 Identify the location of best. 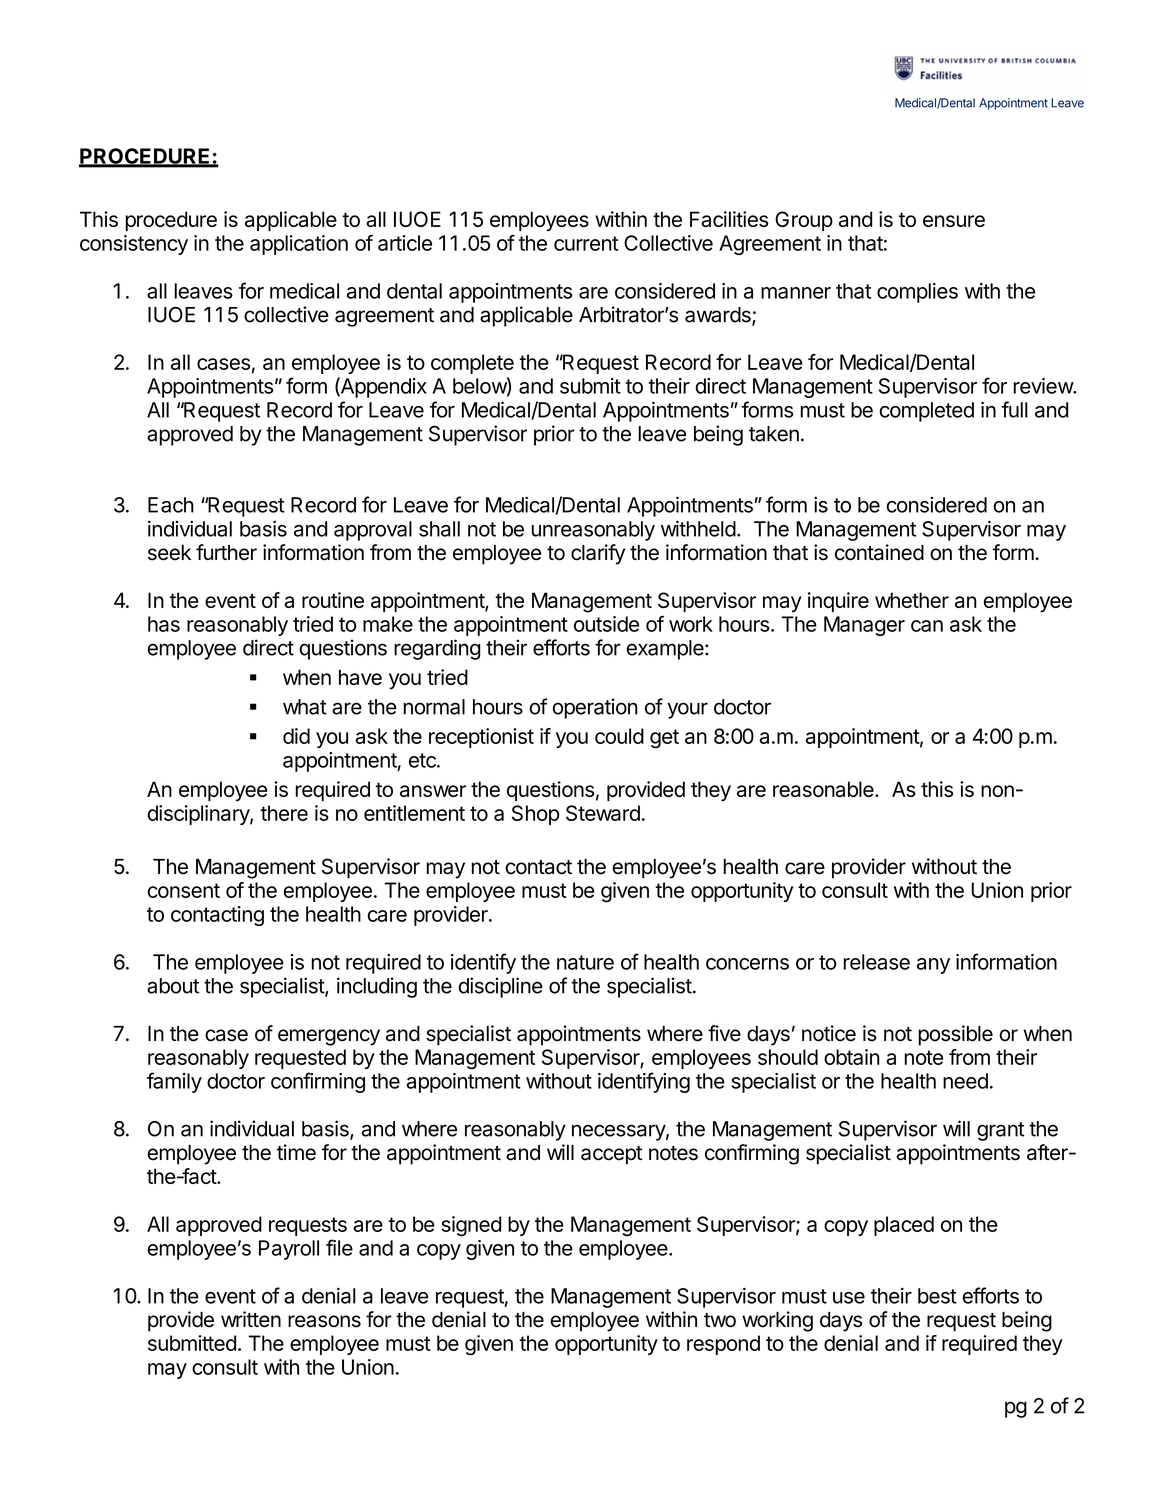
(937, 1296).
